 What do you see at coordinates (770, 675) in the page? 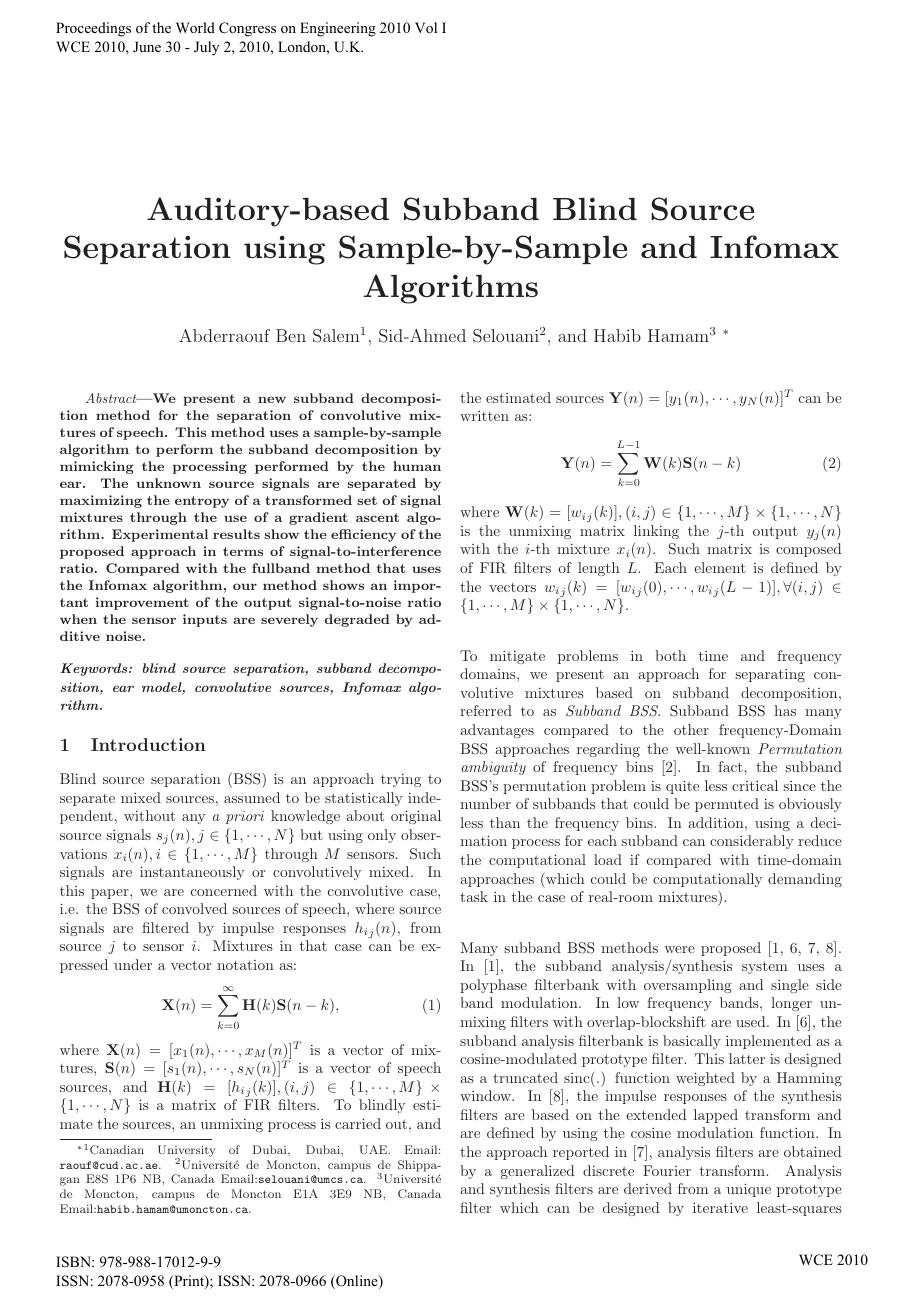
I see `separating` at bounding box center [770, 675].
